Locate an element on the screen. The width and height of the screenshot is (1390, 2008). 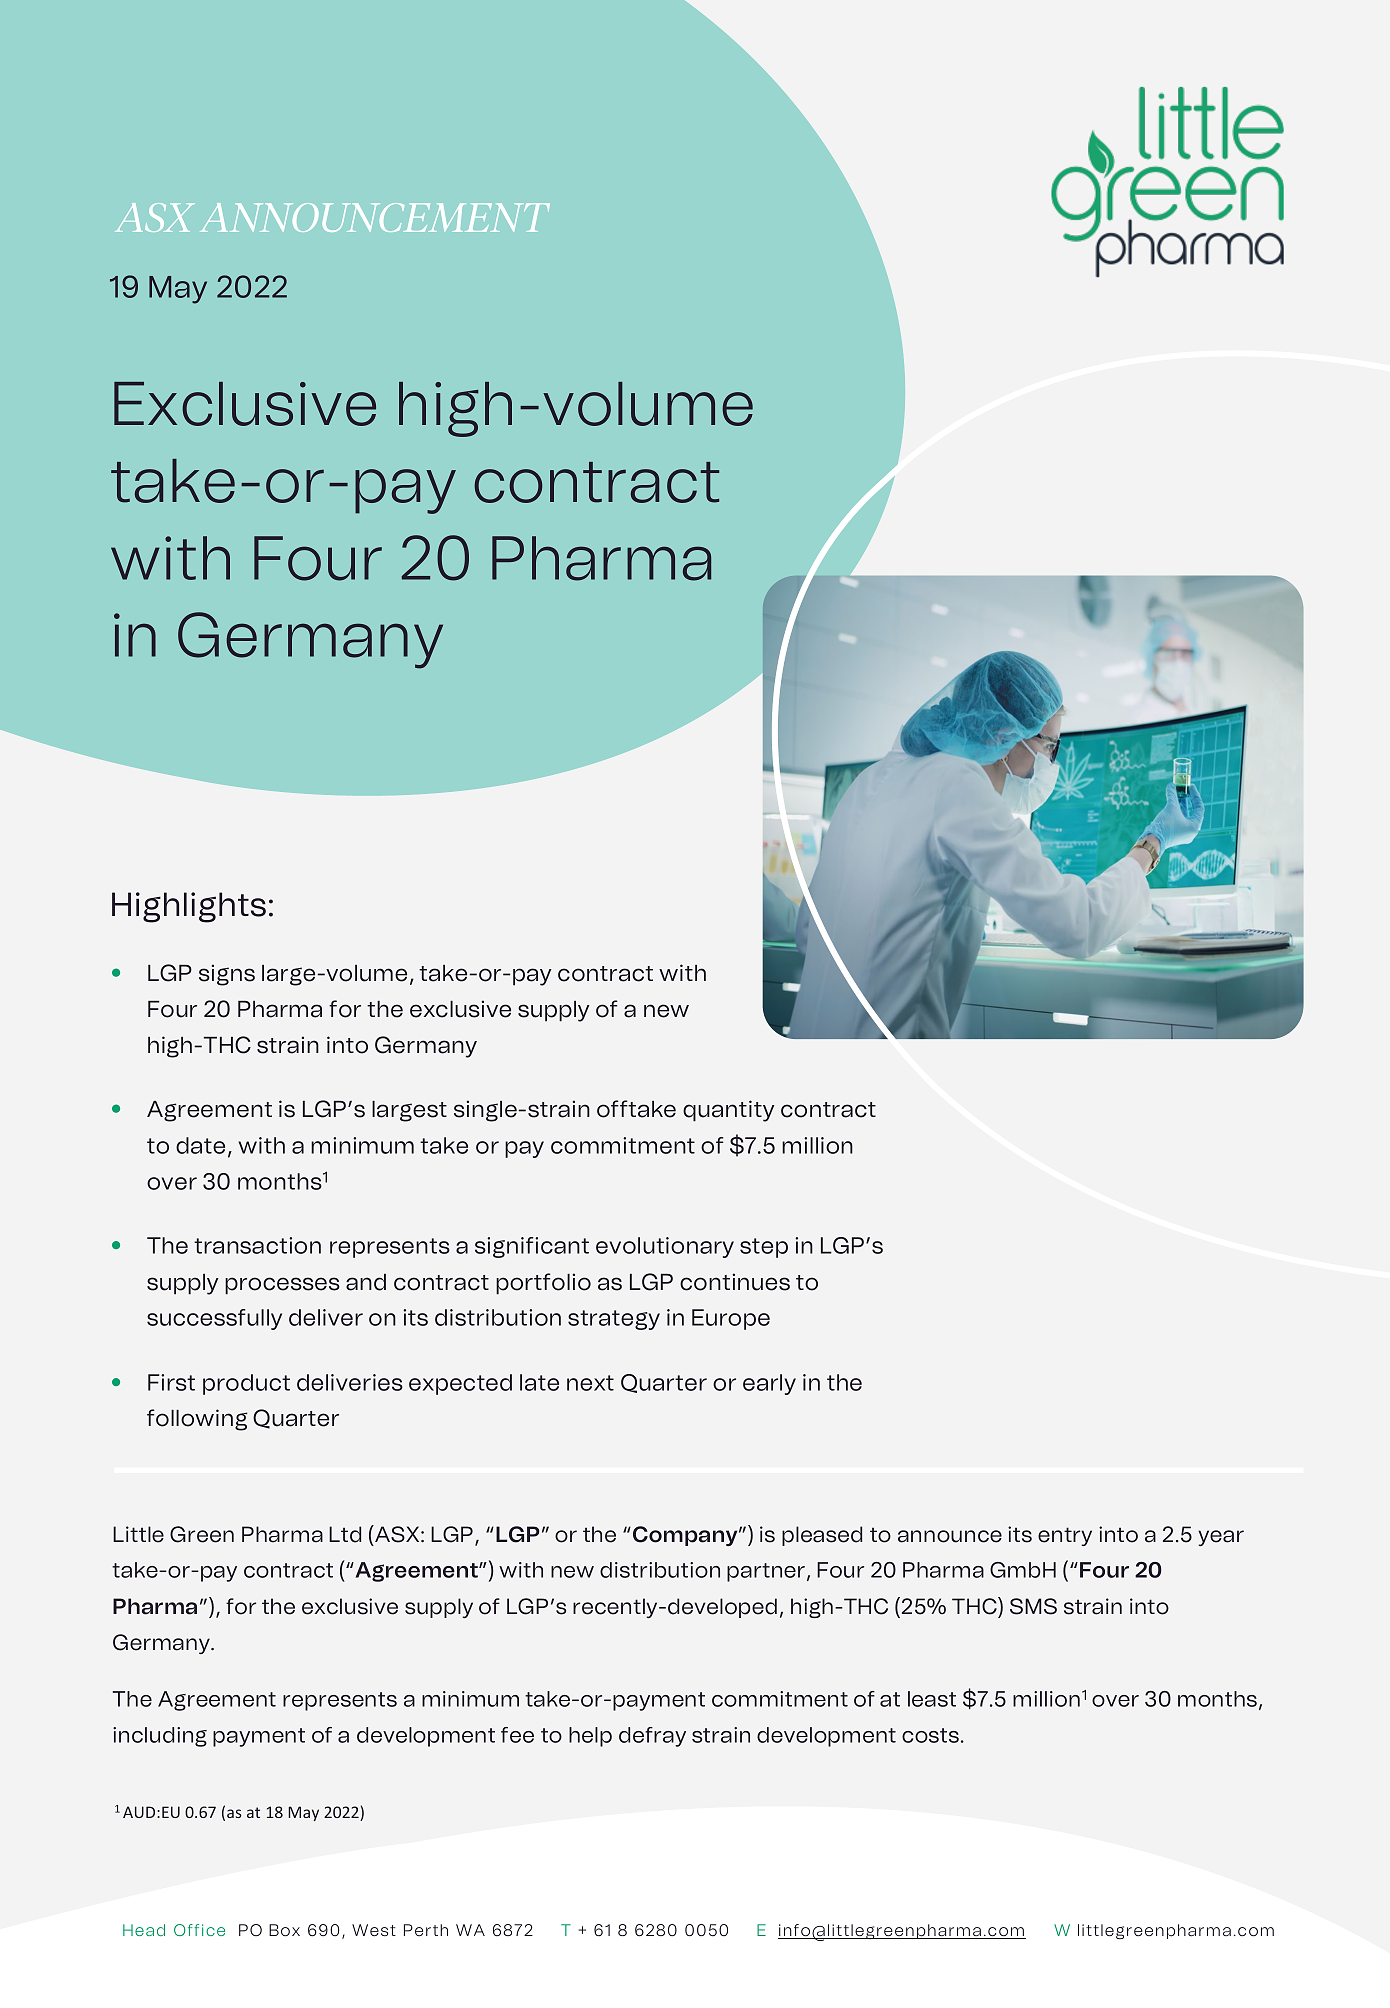
step is located at coordinates (764, 1248).
